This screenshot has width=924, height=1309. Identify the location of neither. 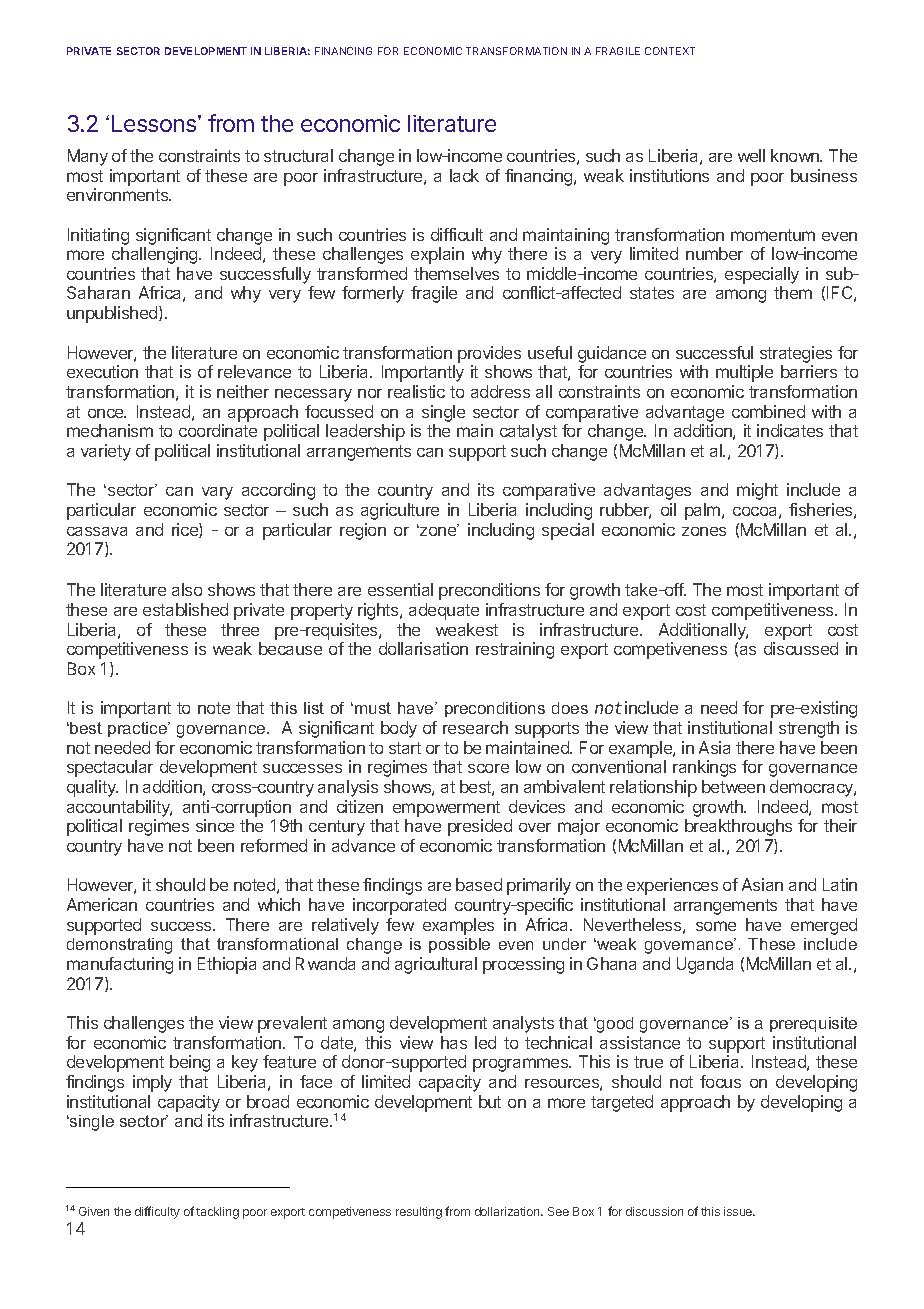
(243, 391).
